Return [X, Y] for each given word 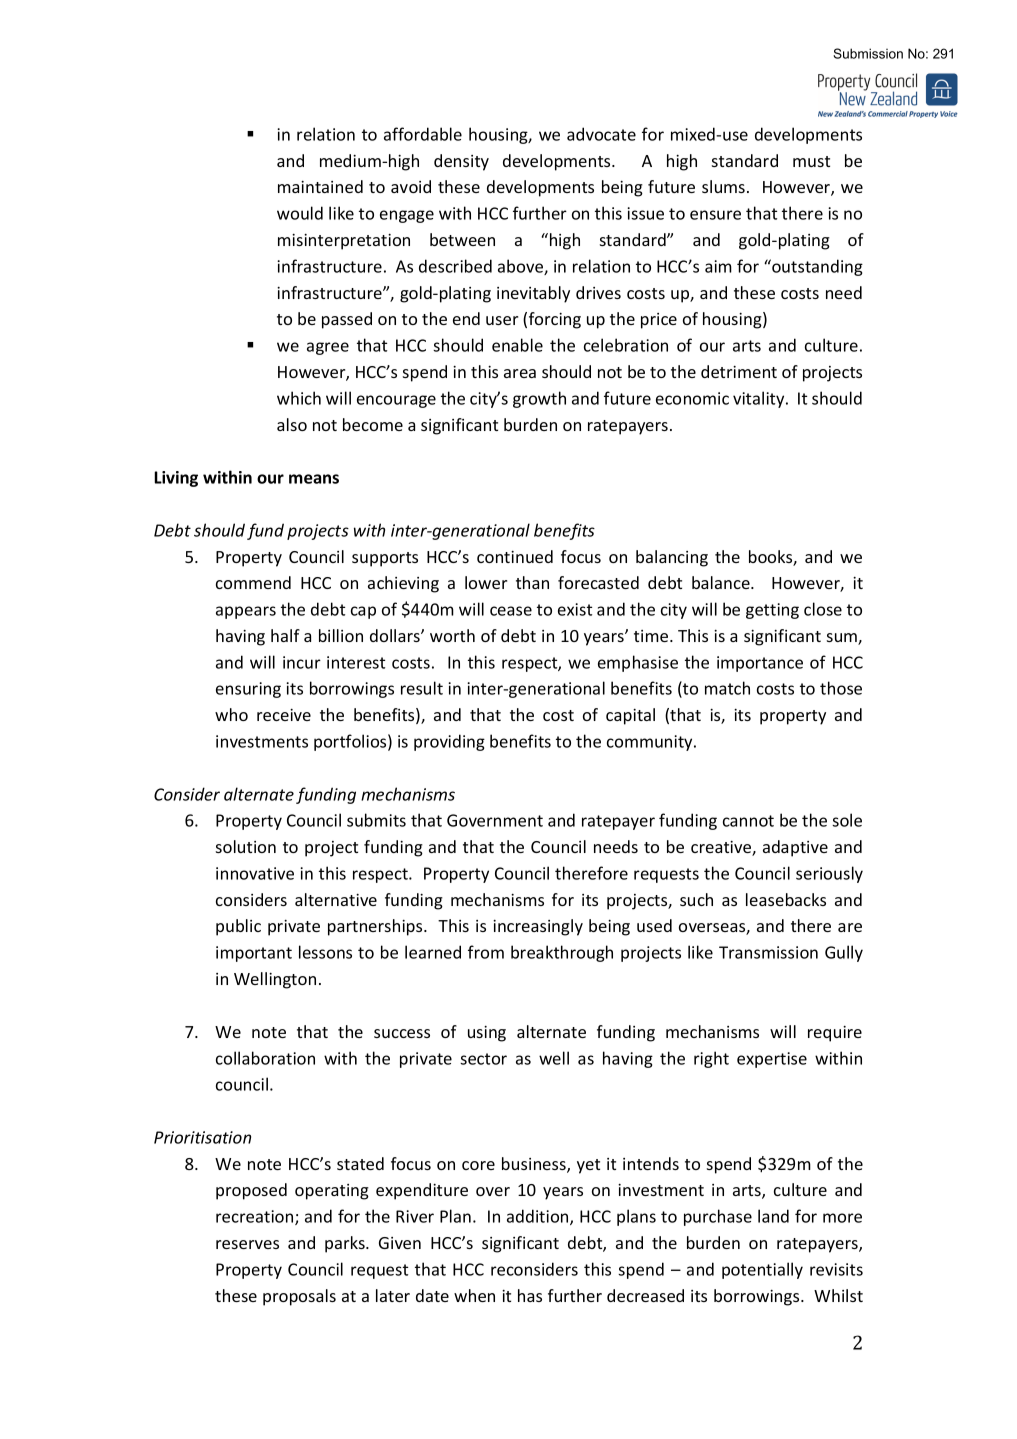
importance [760, 664]
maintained [320, 186]
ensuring [248, 690]
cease [511, 611]
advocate [601, 134]
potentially [762, 1270]
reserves [247, 1244]
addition [539, 1217]
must [811, 161]
